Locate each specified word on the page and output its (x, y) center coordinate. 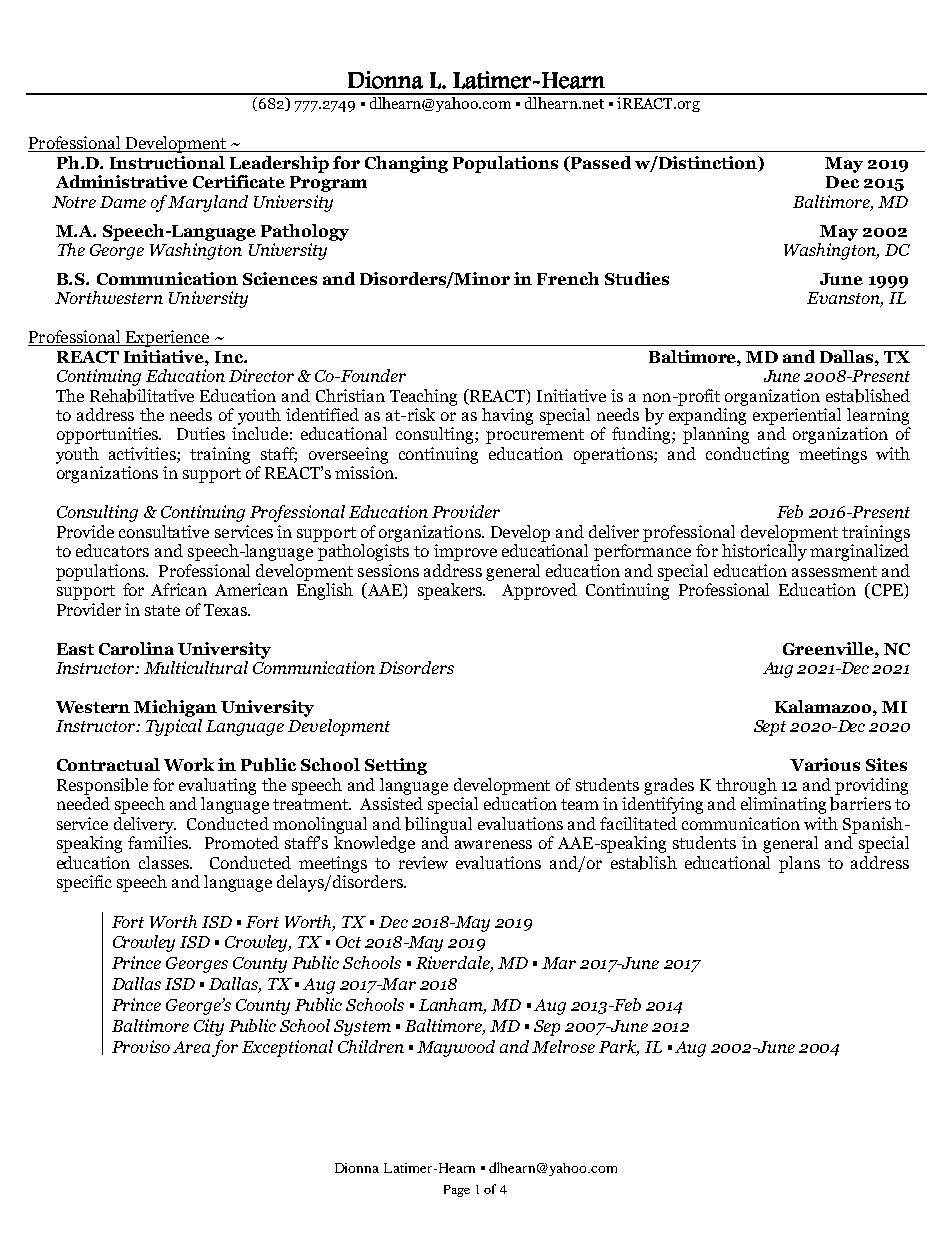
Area (193, 1048)
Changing (406, 164)
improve (465, 552)
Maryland (208, 203)
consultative (164, 531)
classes (165, 862)
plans (799, 864)
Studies (637, 278)
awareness (493, 844)
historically (764, 552)
